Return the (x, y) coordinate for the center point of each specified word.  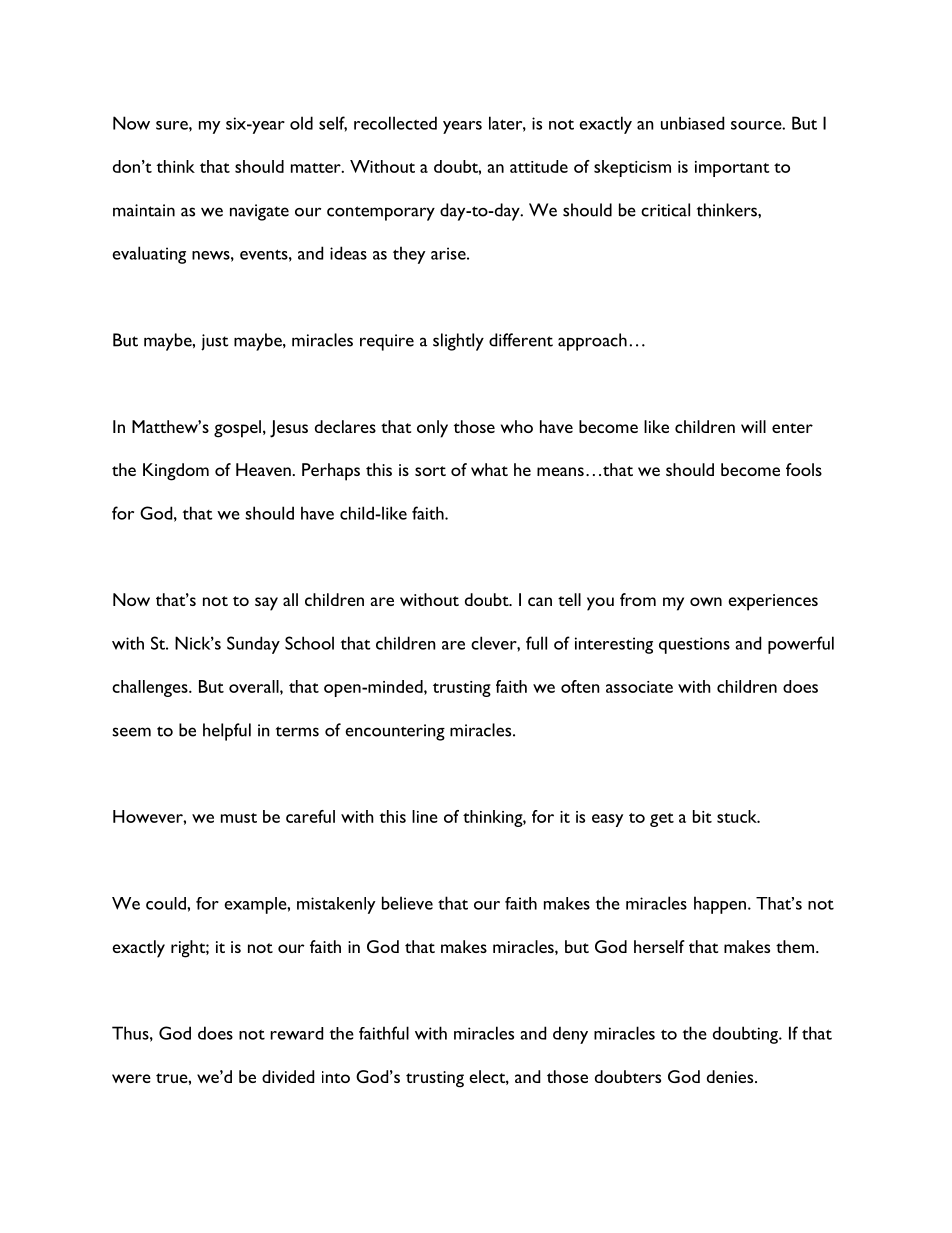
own (706, 601)
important (732, 169)
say (266, 604)
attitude (539, 166)
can (540, 601)
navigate (259, 212)
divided (288, 1076)
